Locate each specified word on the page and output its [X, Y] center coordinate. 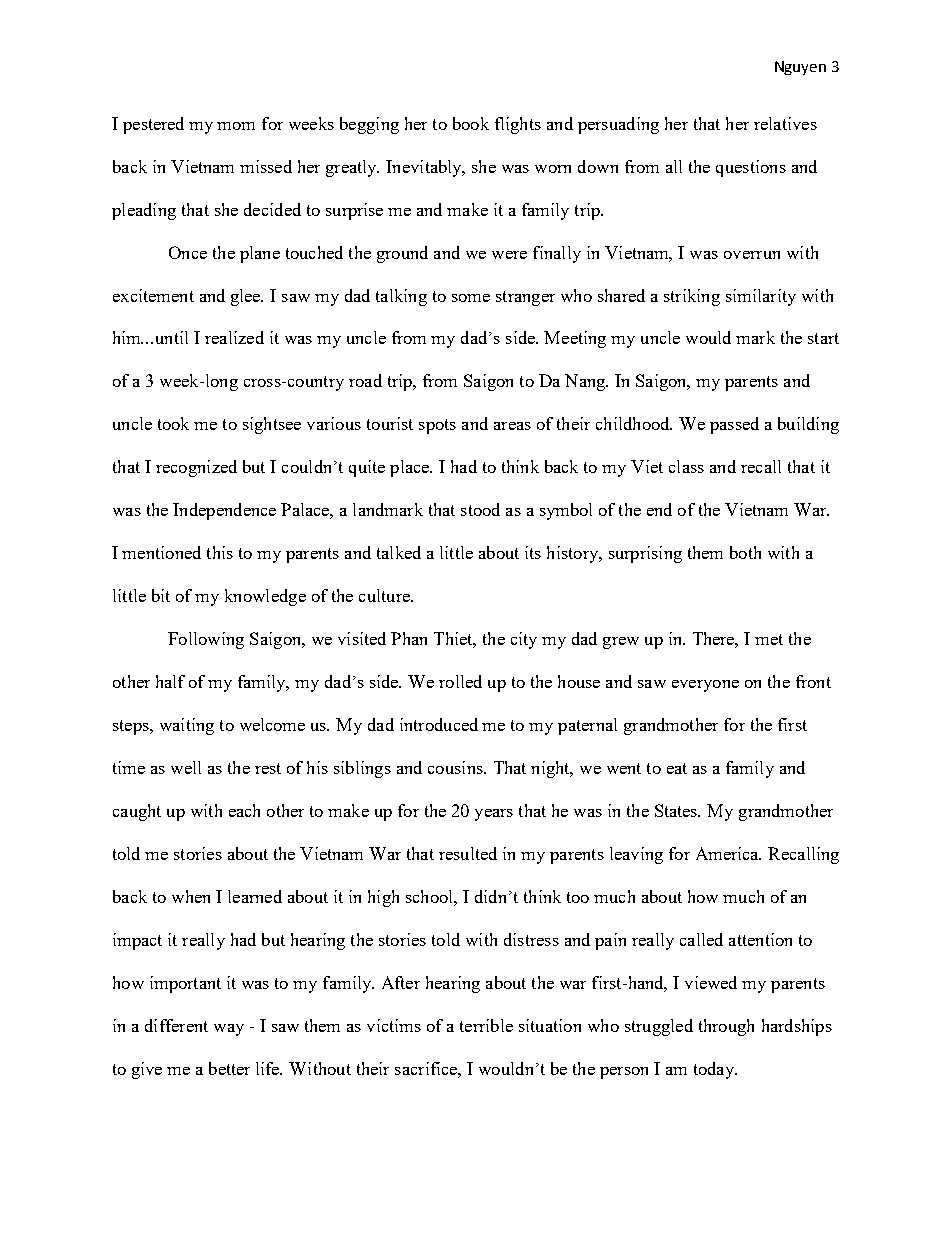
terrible [486, 1025]
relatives [785, 123]
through [726, 1027]
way [229, 1030]
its [533, 552]
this [220, 552]
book [471, 123]
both [745, 552]
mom [236, 126]
